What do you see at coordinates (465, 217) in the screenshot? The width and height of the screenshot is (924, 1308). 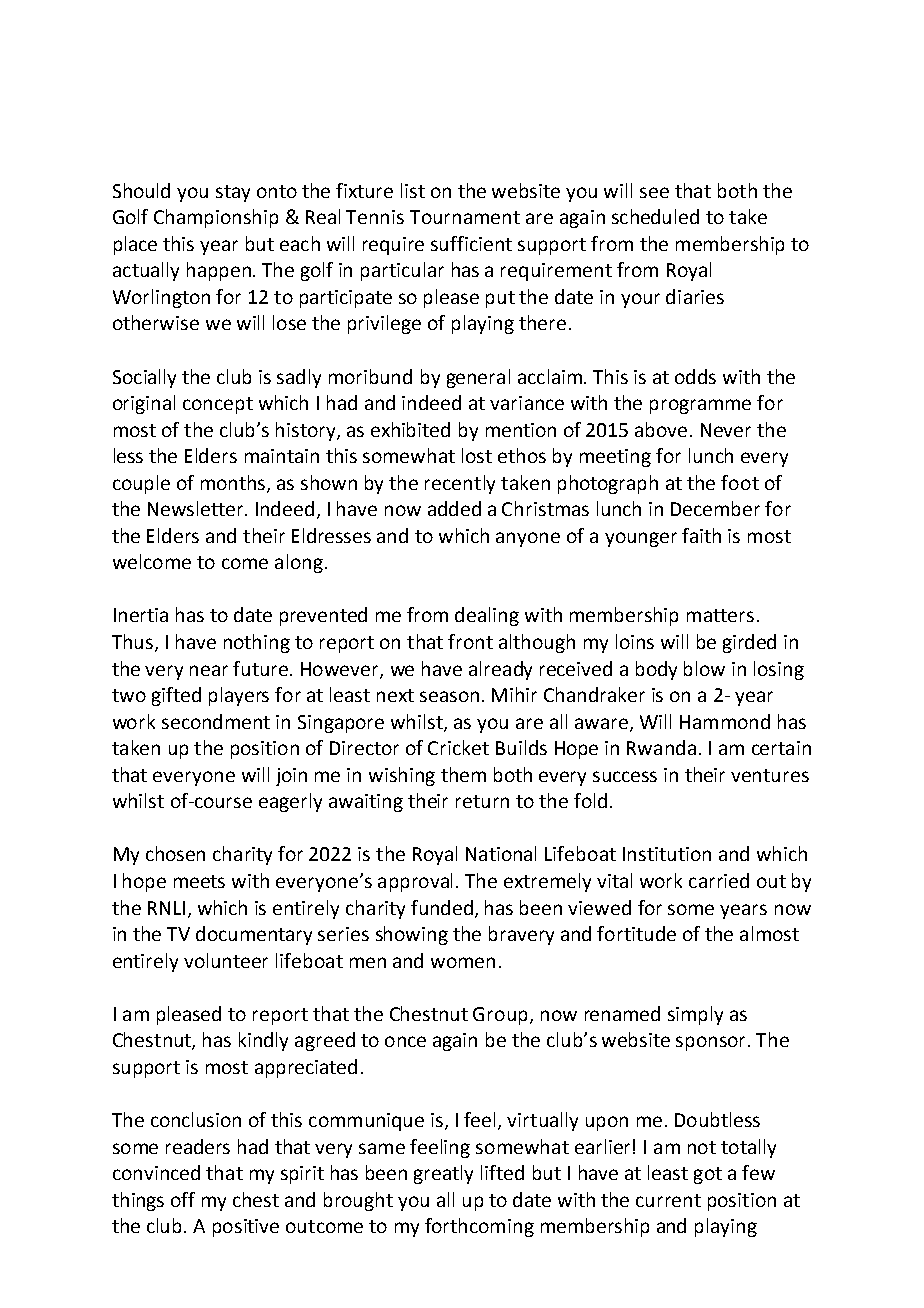 I see `Tournament` at bounding box center [465, 217].
